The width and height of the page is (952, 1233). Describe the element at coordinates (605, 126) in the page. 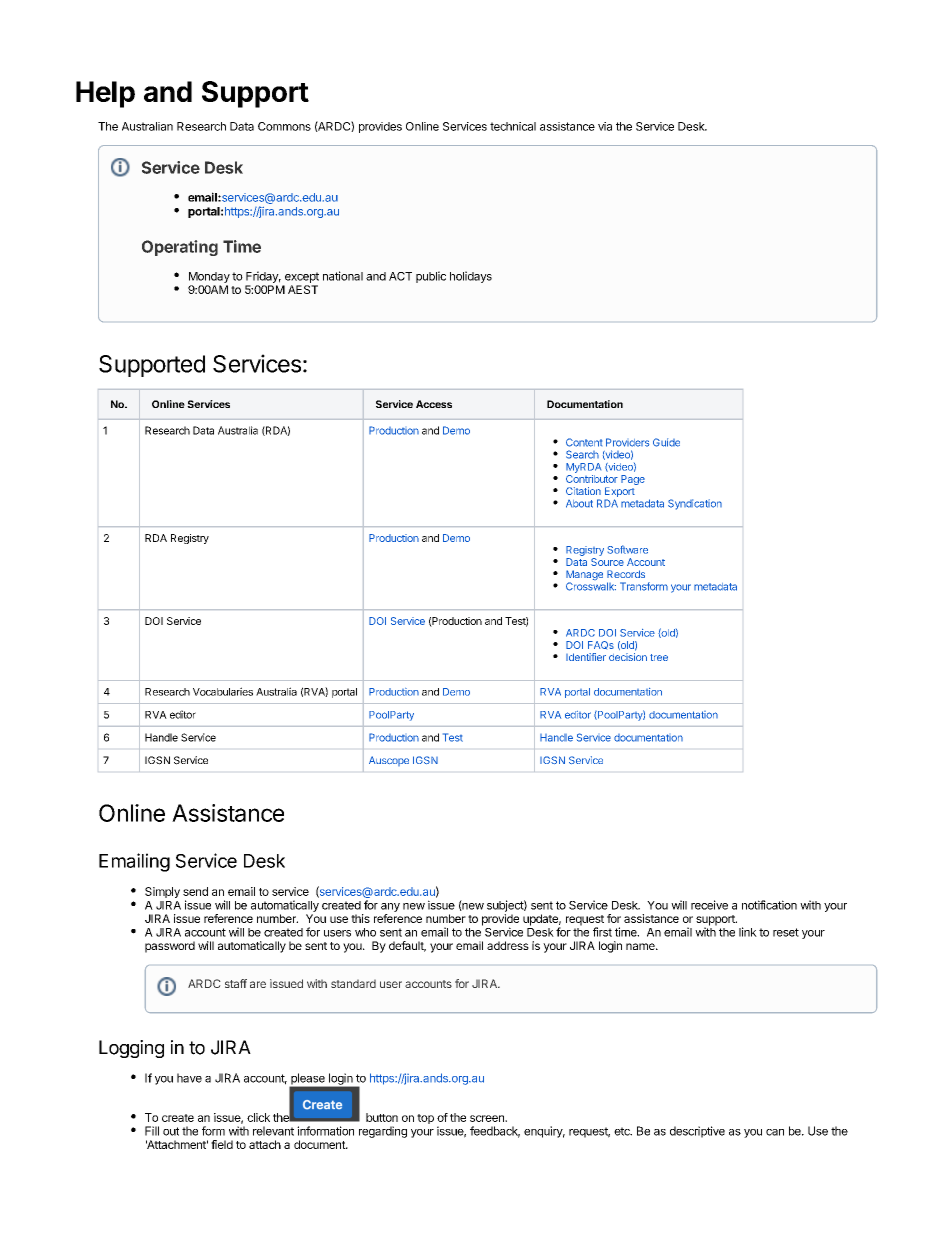

I see `via` at that location.
